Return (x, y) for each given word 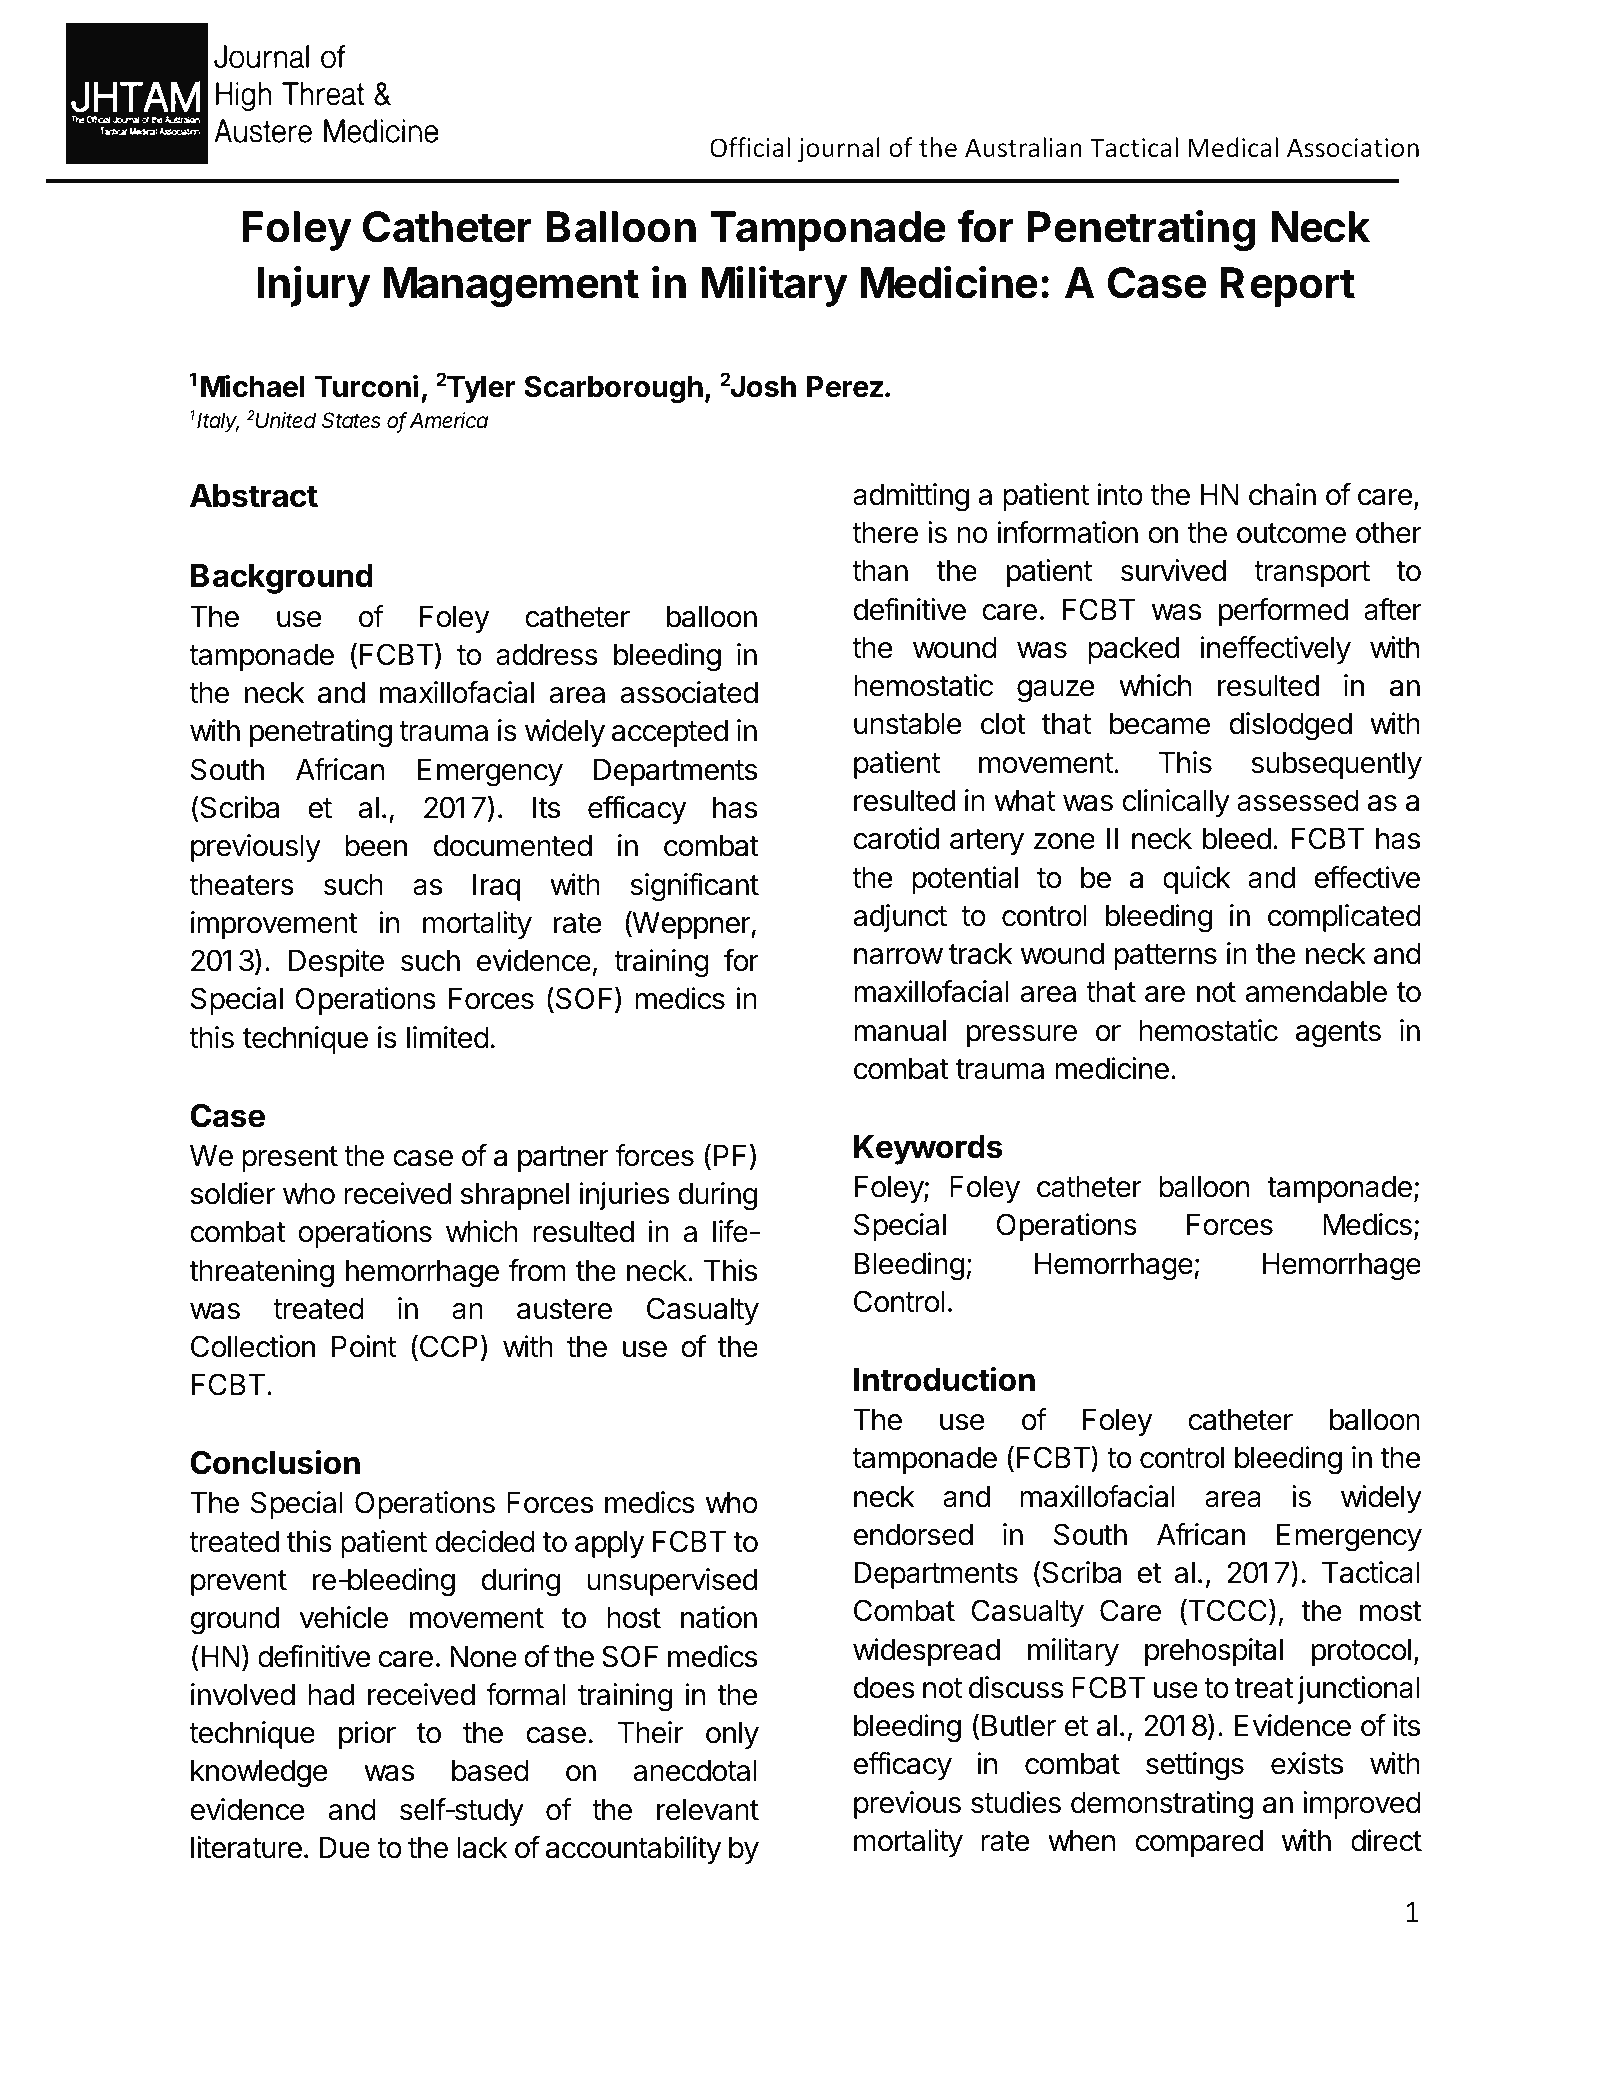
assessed (1298, 801)
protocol (1361, 1652)
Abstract (254, 496)
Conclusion (275, 1462)
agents (1338, 1034)
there (885, 533)
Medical (1233, 147)
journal (839, 149)
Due (344, 1848)
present (290, 1159)
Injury (314, 286)
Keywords (928, 1150)
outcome (1291, 533)
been (376, 846)
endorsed (913, 1535)
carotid (896, 838)
